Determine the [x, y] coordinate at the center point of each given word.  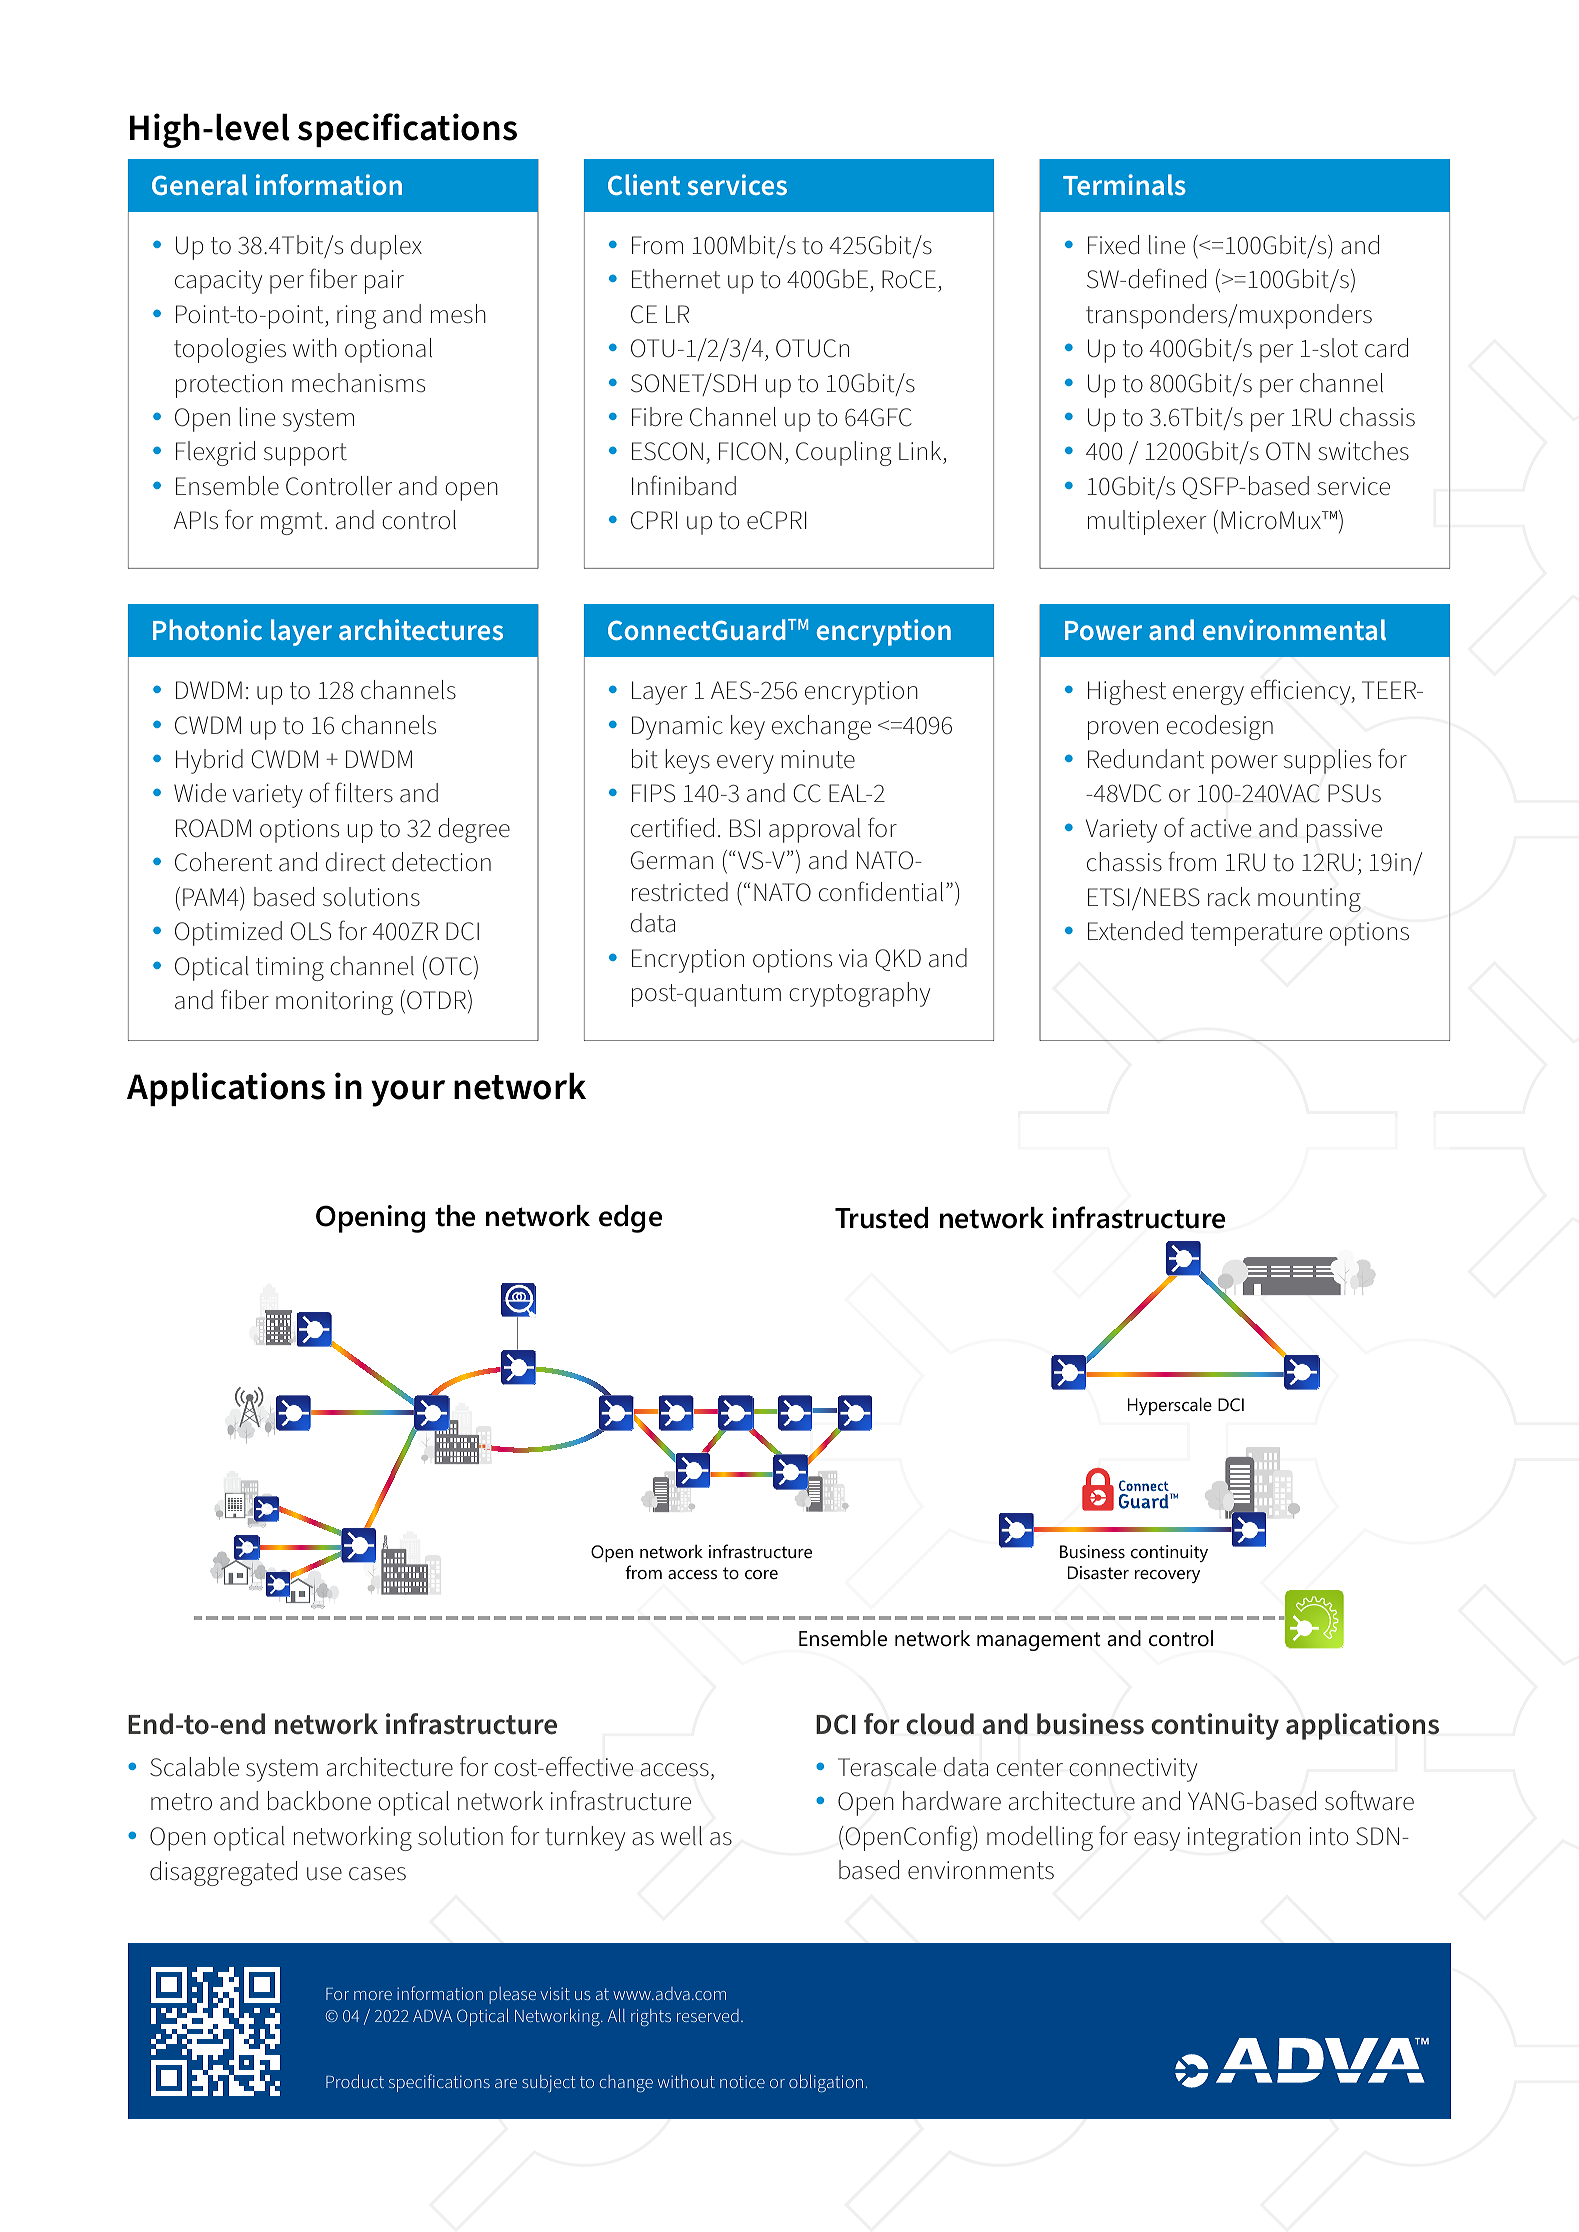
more [373, 1995]
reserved [708, 2015]
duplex [386, 247]
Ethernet [676, 279]
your [408, 1093]
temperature [1256, 934]
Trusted [881, 1218]
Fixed [1113, 245]
